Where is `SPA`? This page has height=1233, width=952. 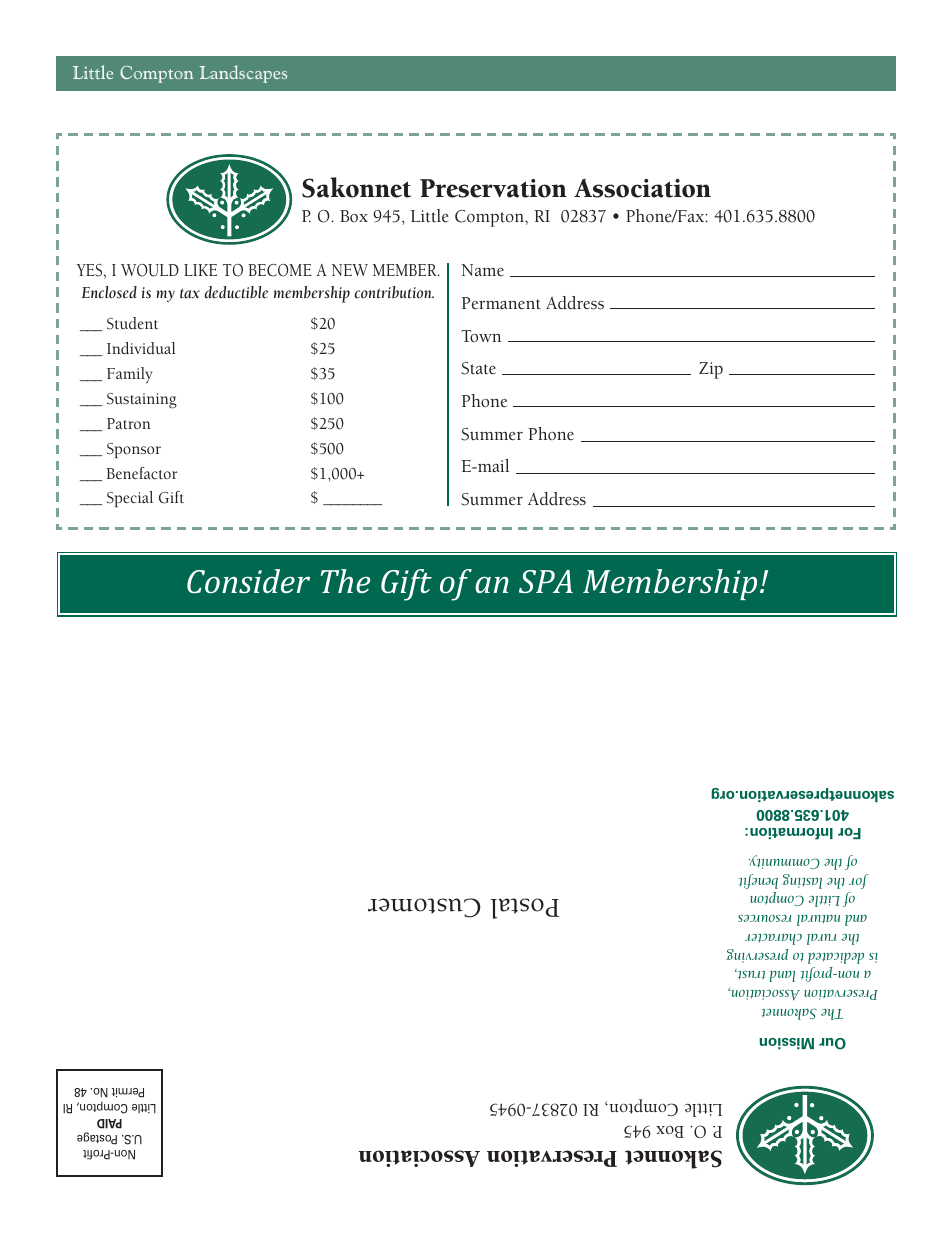
SPA is located at coordinates (546, 581).
